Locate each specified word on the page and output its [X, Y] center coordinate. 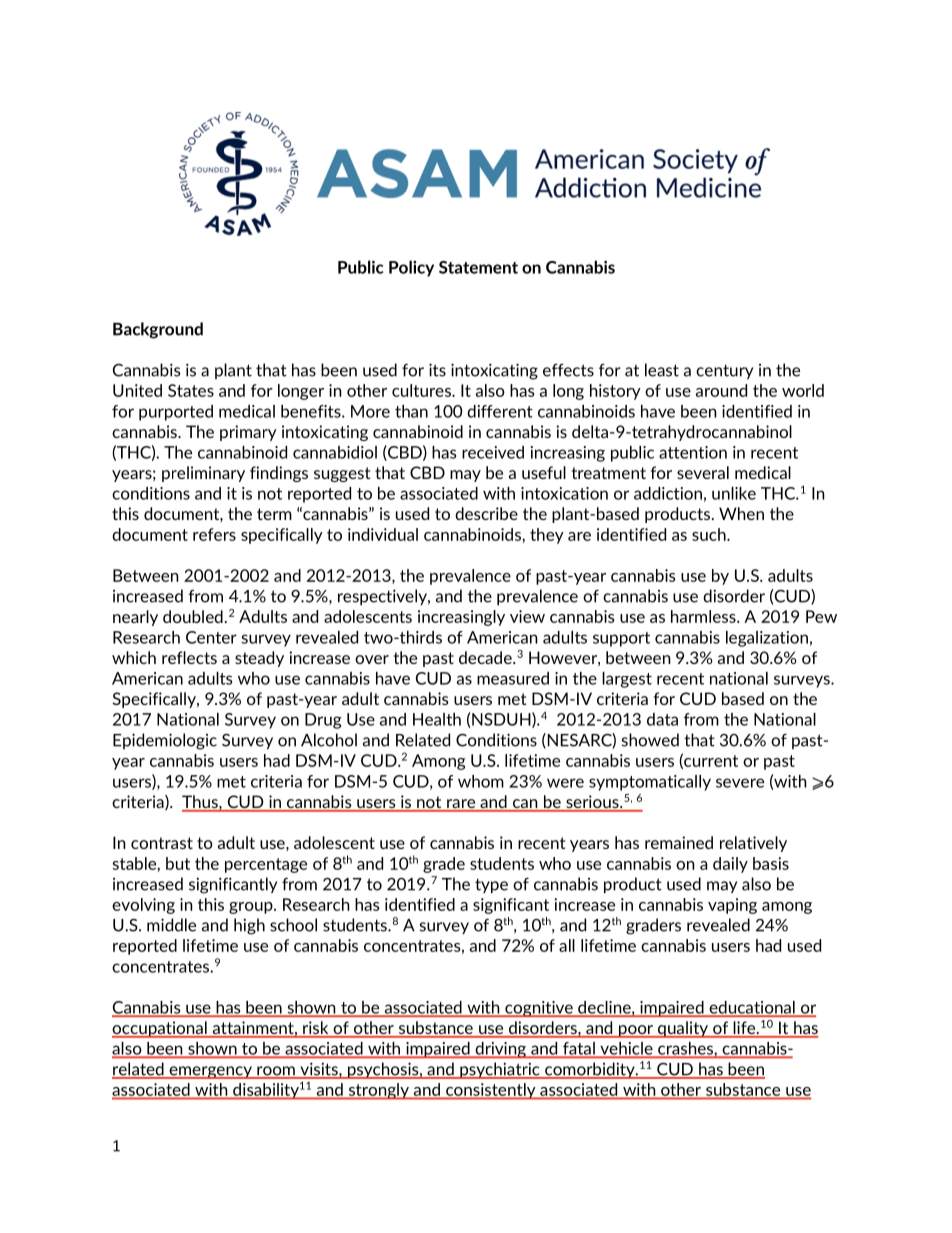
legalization [767, 639]
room [276, 1072]
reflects [189, 657]
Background [158, 330]
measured [513, 678]
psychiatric [500, 1070]
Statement [478, 267]
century [724, 372]
